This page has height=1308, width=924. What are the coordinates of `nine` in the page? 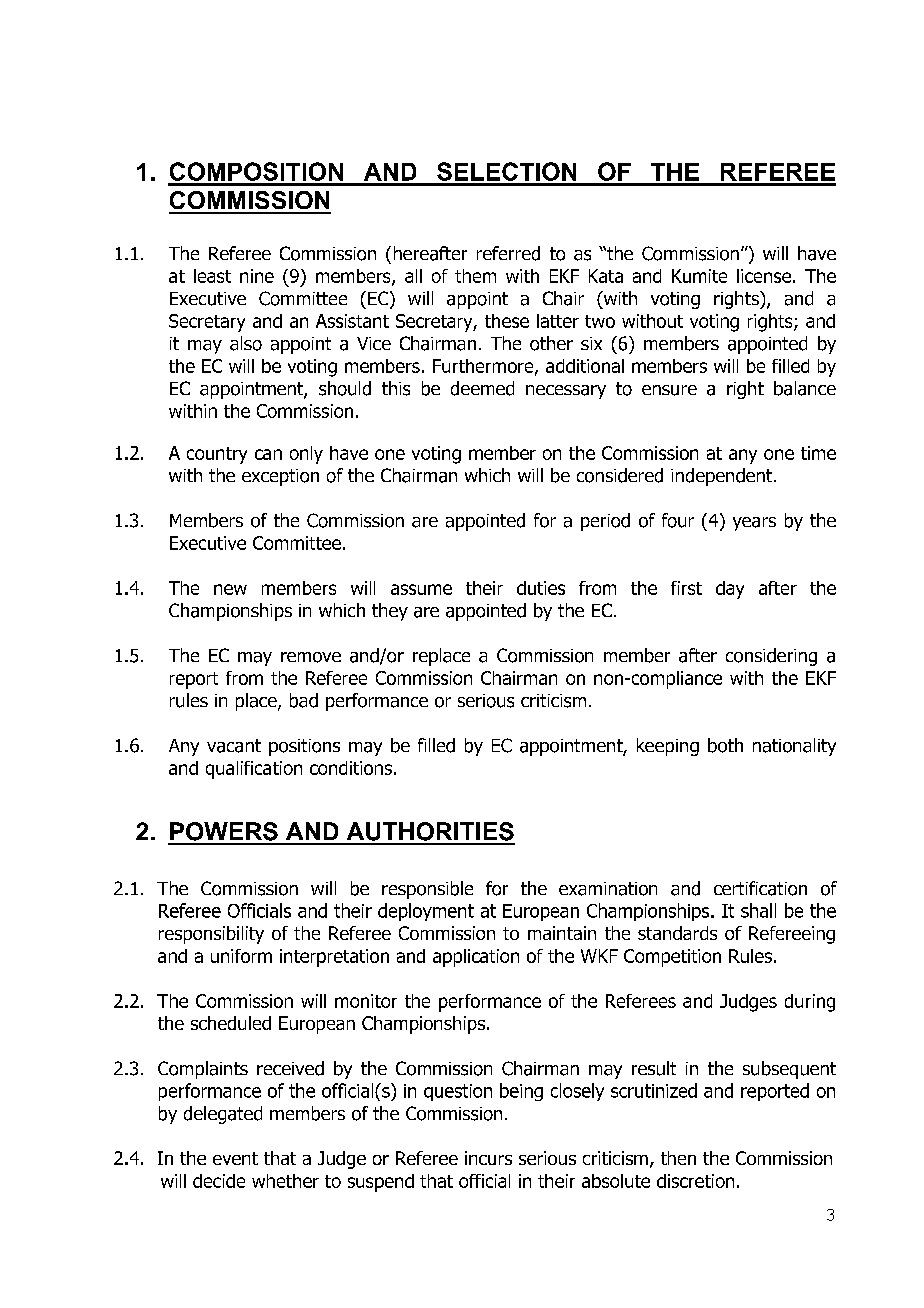 It's located at (257, 276).
